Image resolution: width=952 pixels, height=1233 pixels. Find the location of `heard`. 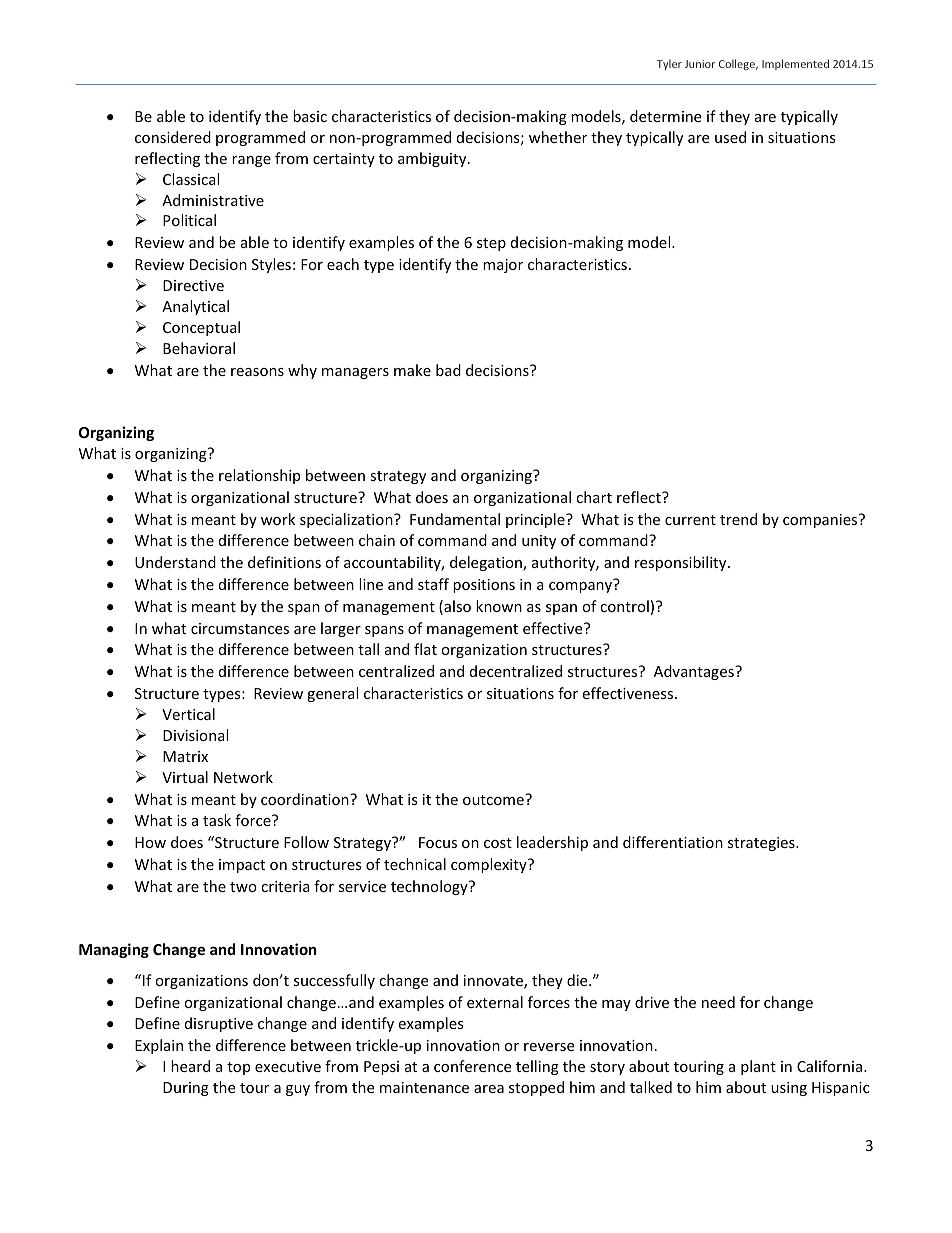

heard is located at coordinates (190, 1066).
